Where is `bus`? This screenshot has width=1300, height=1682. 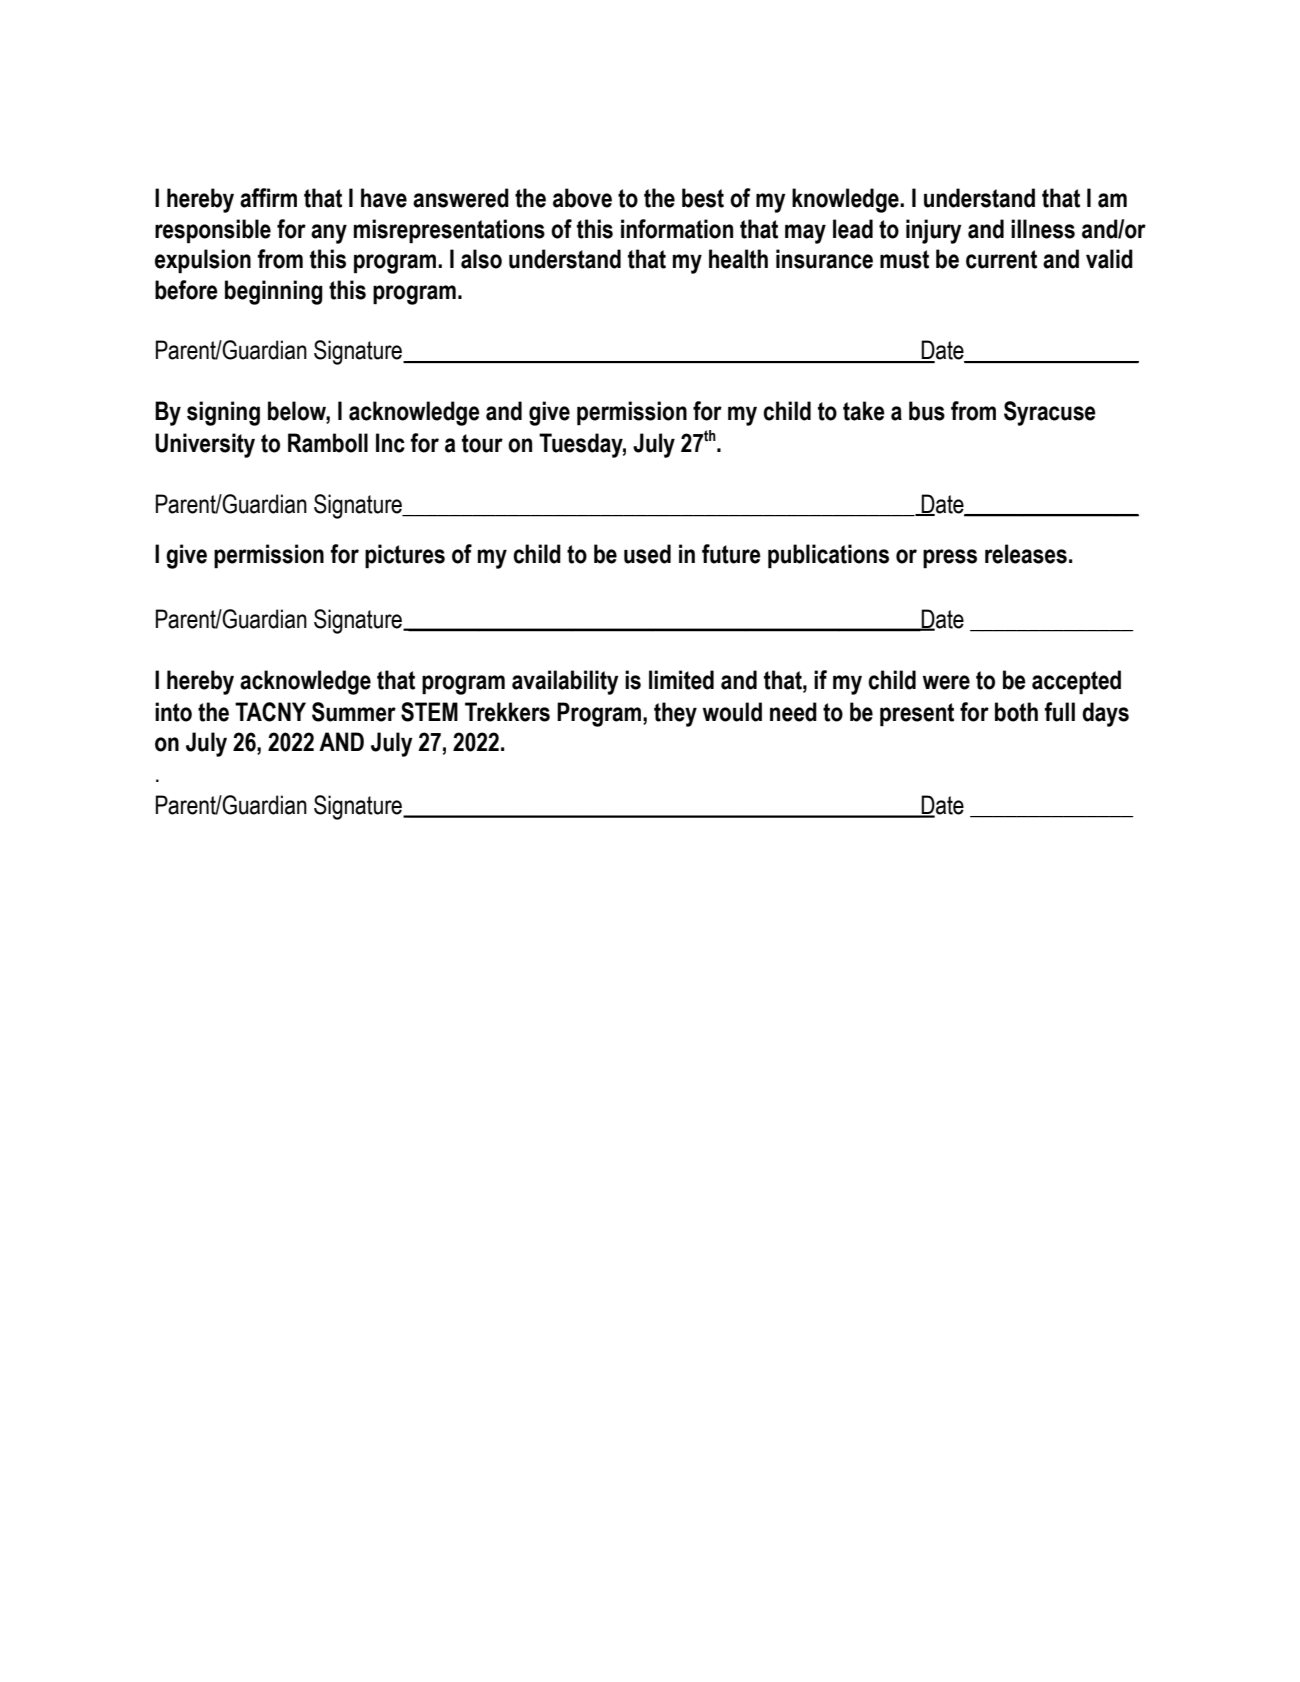 bus is located at coordinates (927, 411).
